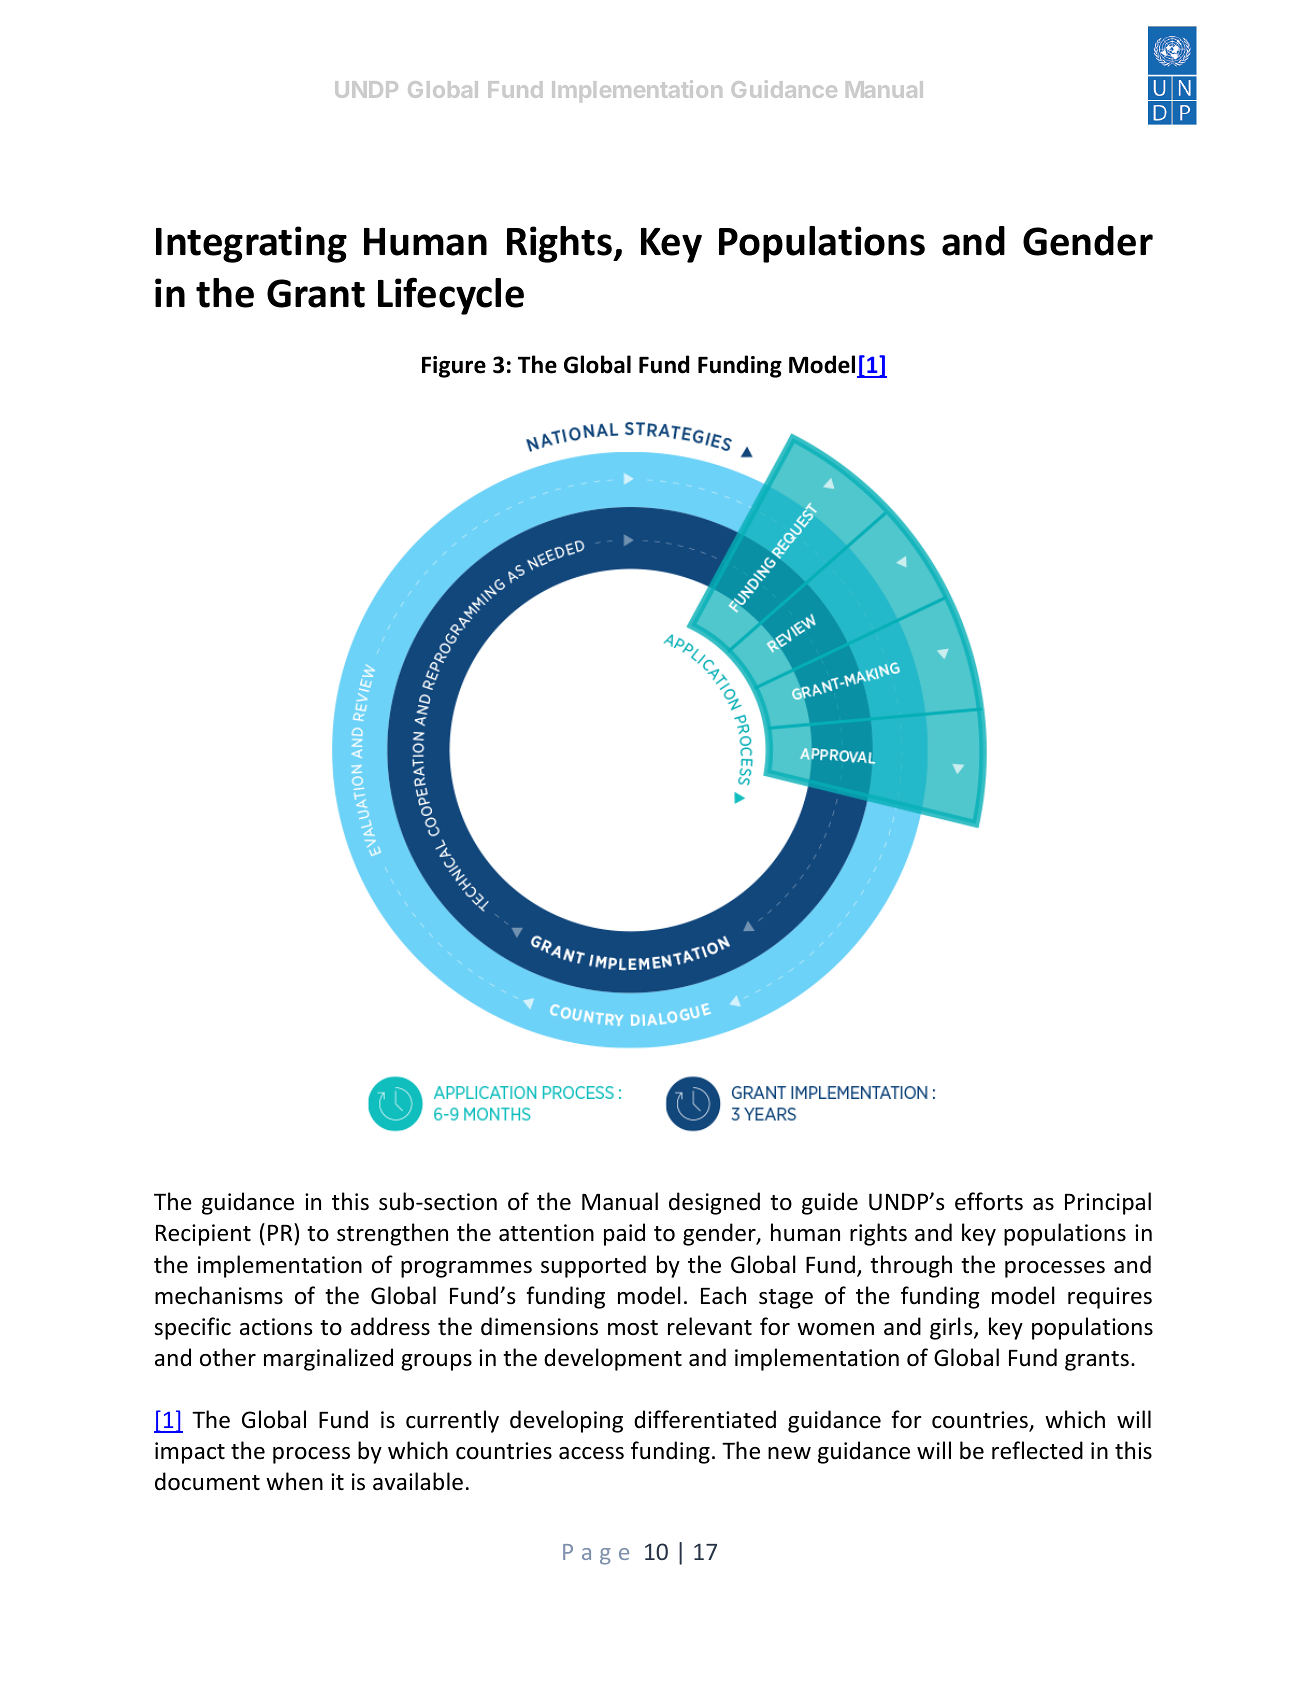 Image resolution: width=1307 pixels, height=1692 pixels. Describe the element at coordinates (251, 244) in the page. I see `Integrating` at that location.
